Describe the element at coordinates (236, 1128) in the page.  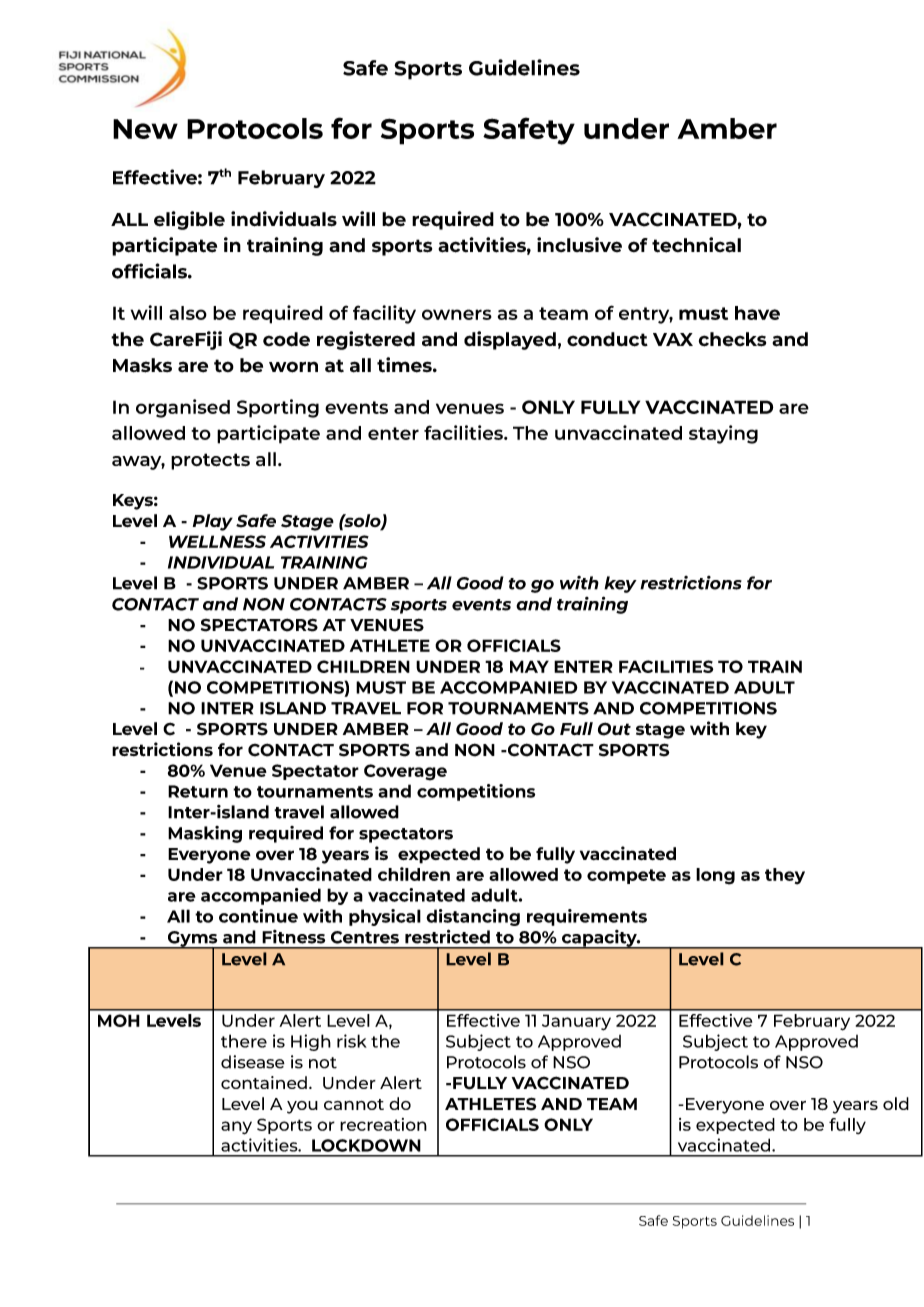
I see `any` at that location.
